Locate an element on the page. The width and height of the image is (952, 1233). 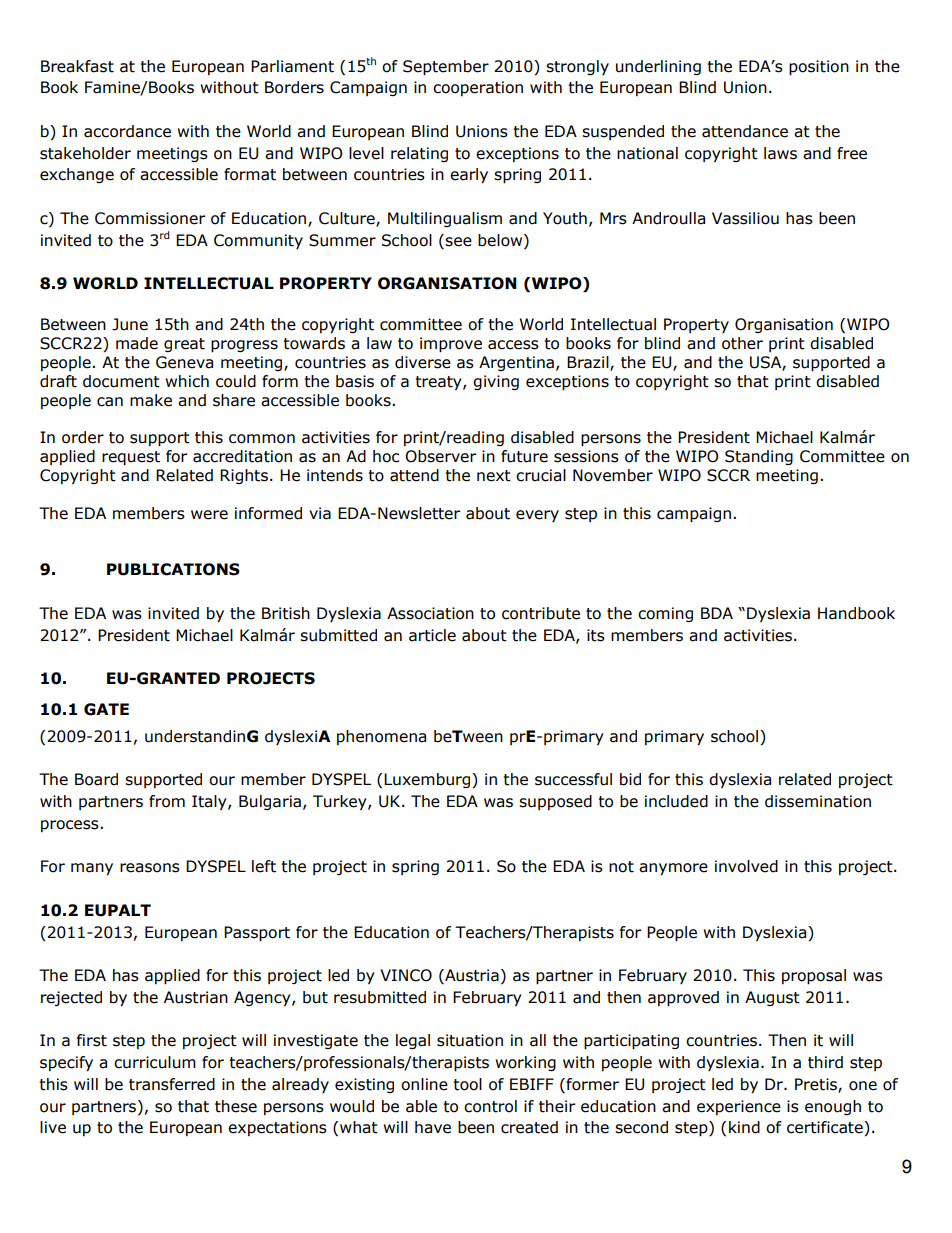
involved is located at coordinates (746, 866).
